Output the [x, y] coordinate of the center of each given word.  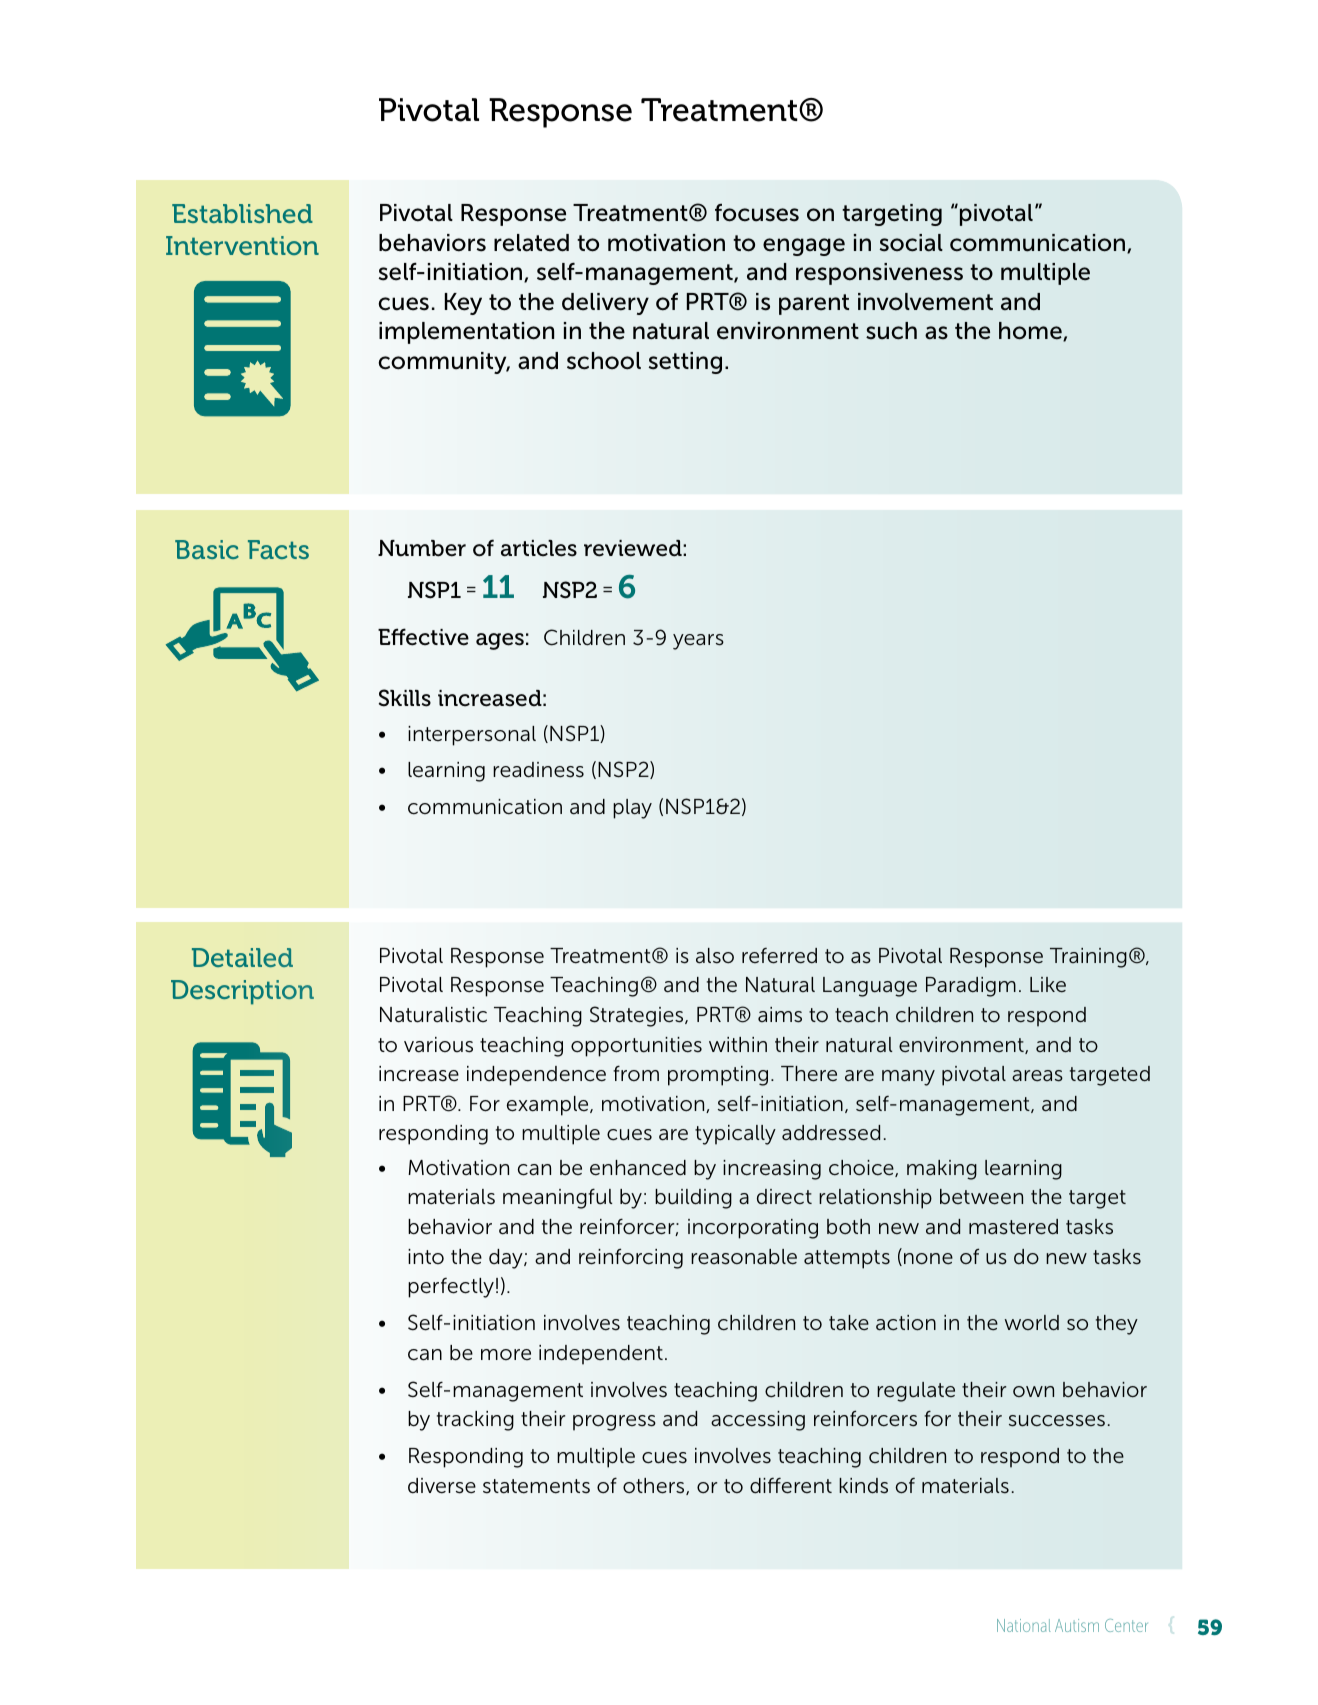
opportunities [636, 1047]
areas [1037, 1076]
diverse [442, 1486]
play [632, 809]
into [426, 1256]
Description [242, 992]
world [1032, 1323]
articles [539, 548]
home [1031, 332]
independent [601, 1355]
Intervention [242, 245]
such [891, 331]
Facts [278, 549]
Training [1088, 958]
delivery [605, 304]
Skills [405, 698]
